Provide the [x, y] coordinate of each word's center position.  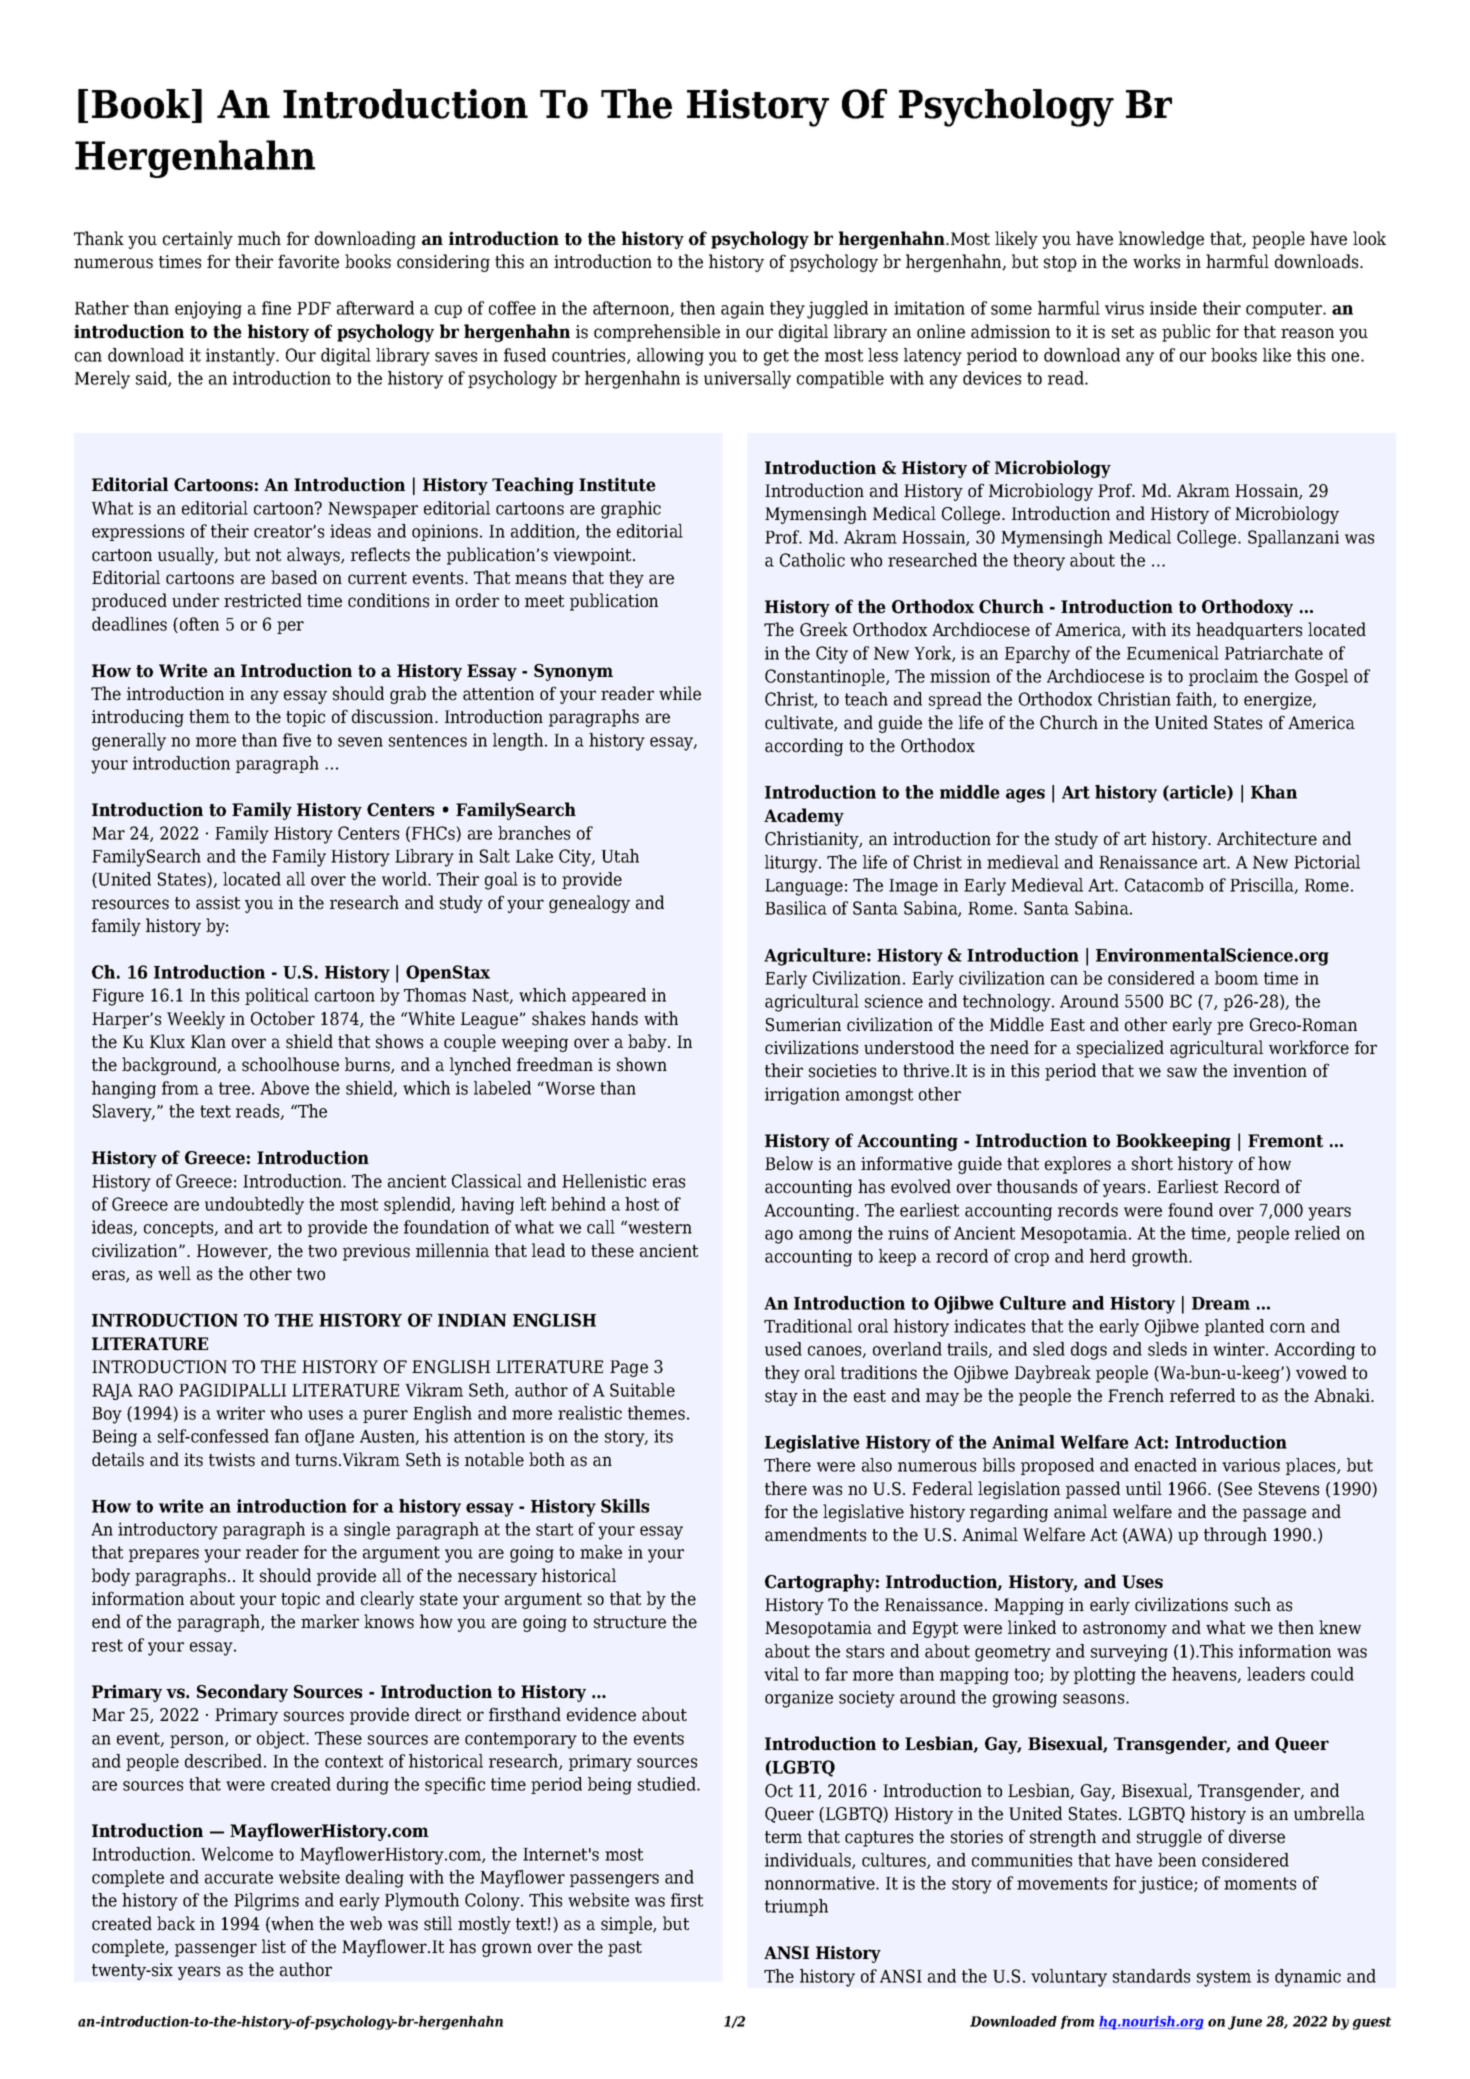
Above [284, 1088]
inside [1173, 308]
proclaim [1223, 677]
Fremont [1285, 1141]
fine [276, 308]
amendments [815, 1534]
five [297, 740]
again [742, 310]
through [1235, 1536]
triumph [796, 1907]
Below [789, 1163]
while [680, 693]
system [1224, 1978]
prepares [164, 1555]
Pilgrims [266, 1902]
